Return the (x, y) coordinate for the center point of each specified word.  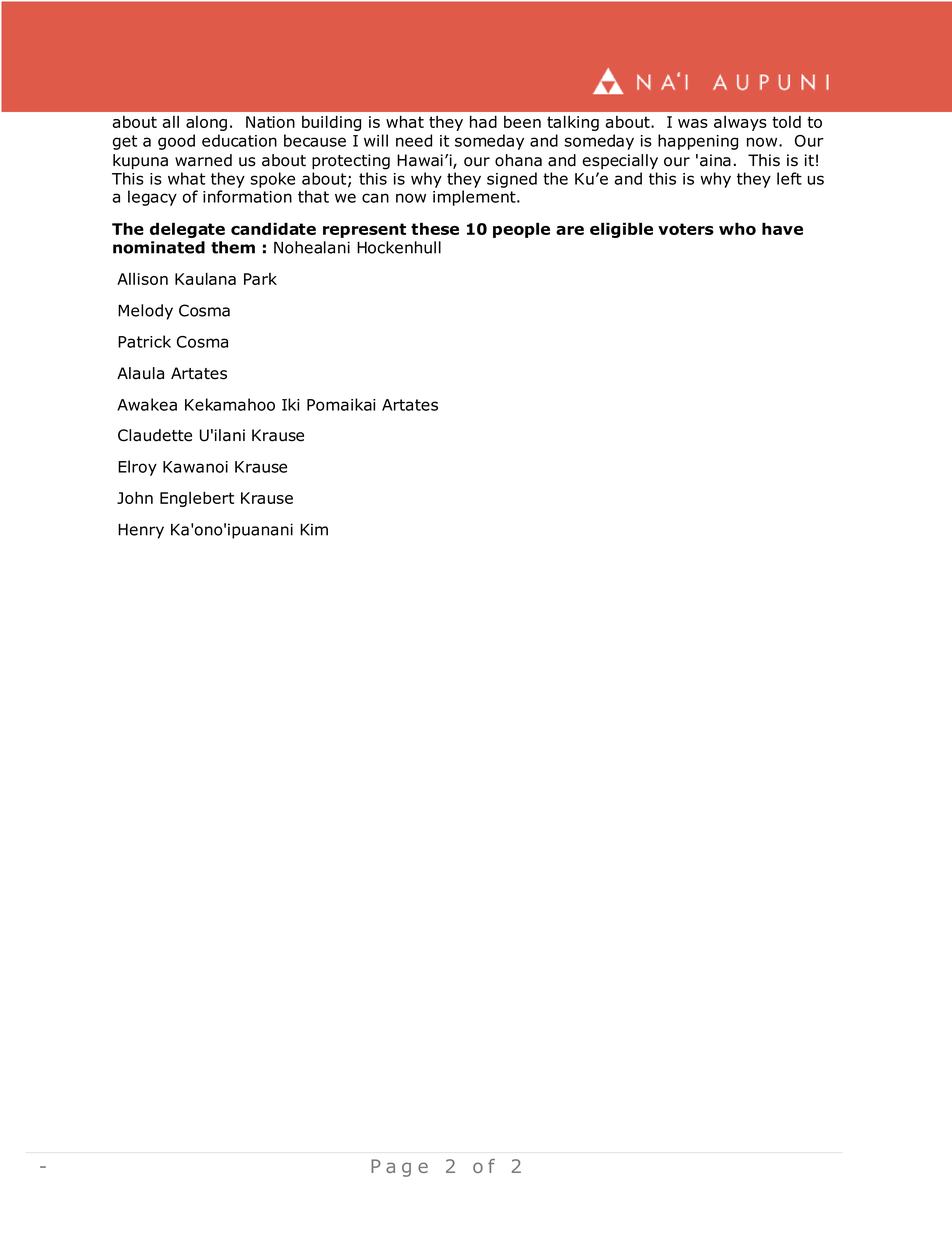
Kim (314, 529)
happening (698, 142)
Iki (291, 404)
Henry (141, 531)
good (176, 142)
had (483, 122)
